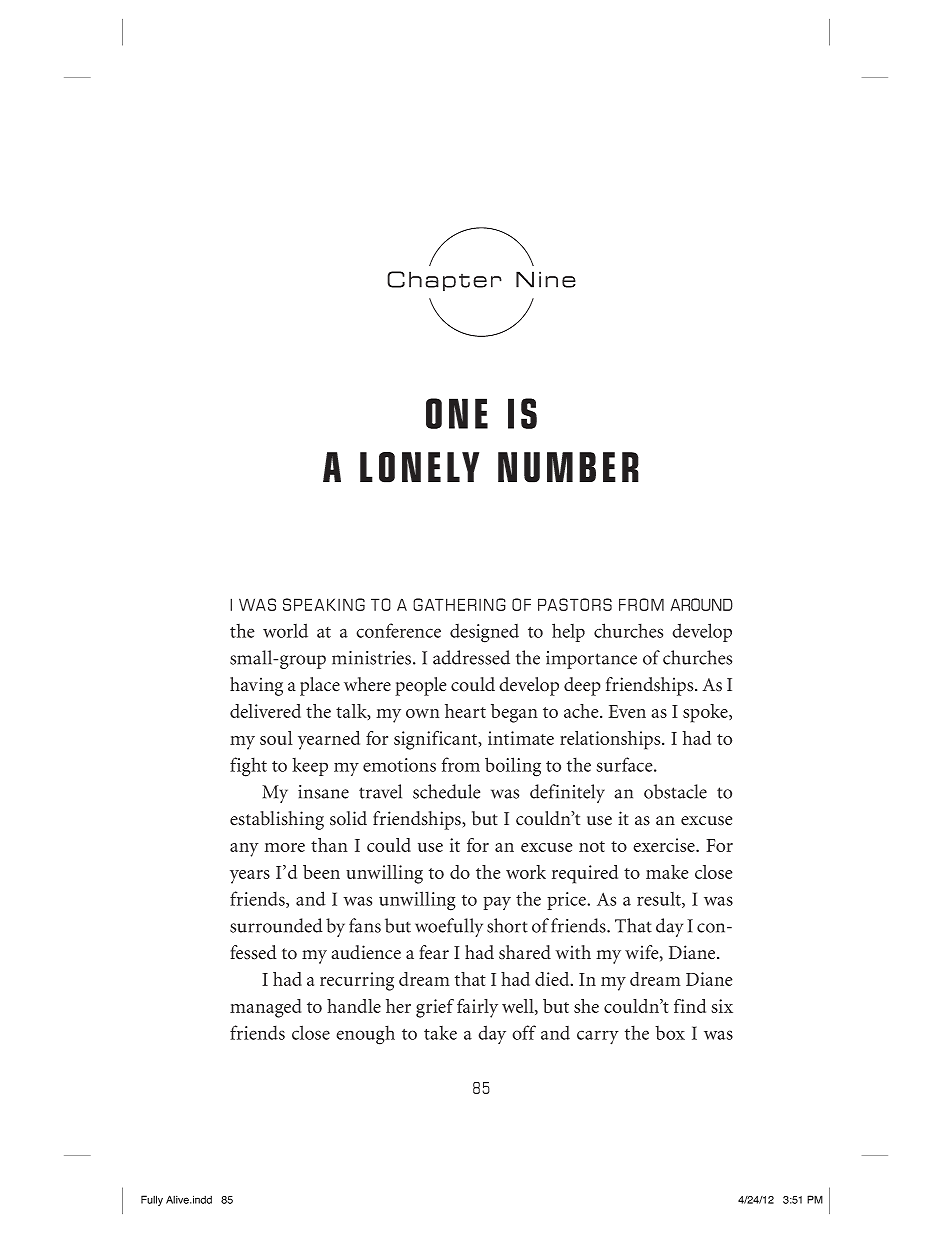 The width and height of the page is (952, 1233). Describe the element at coordinates (284, 847) in the page. I see `more` at that location.
